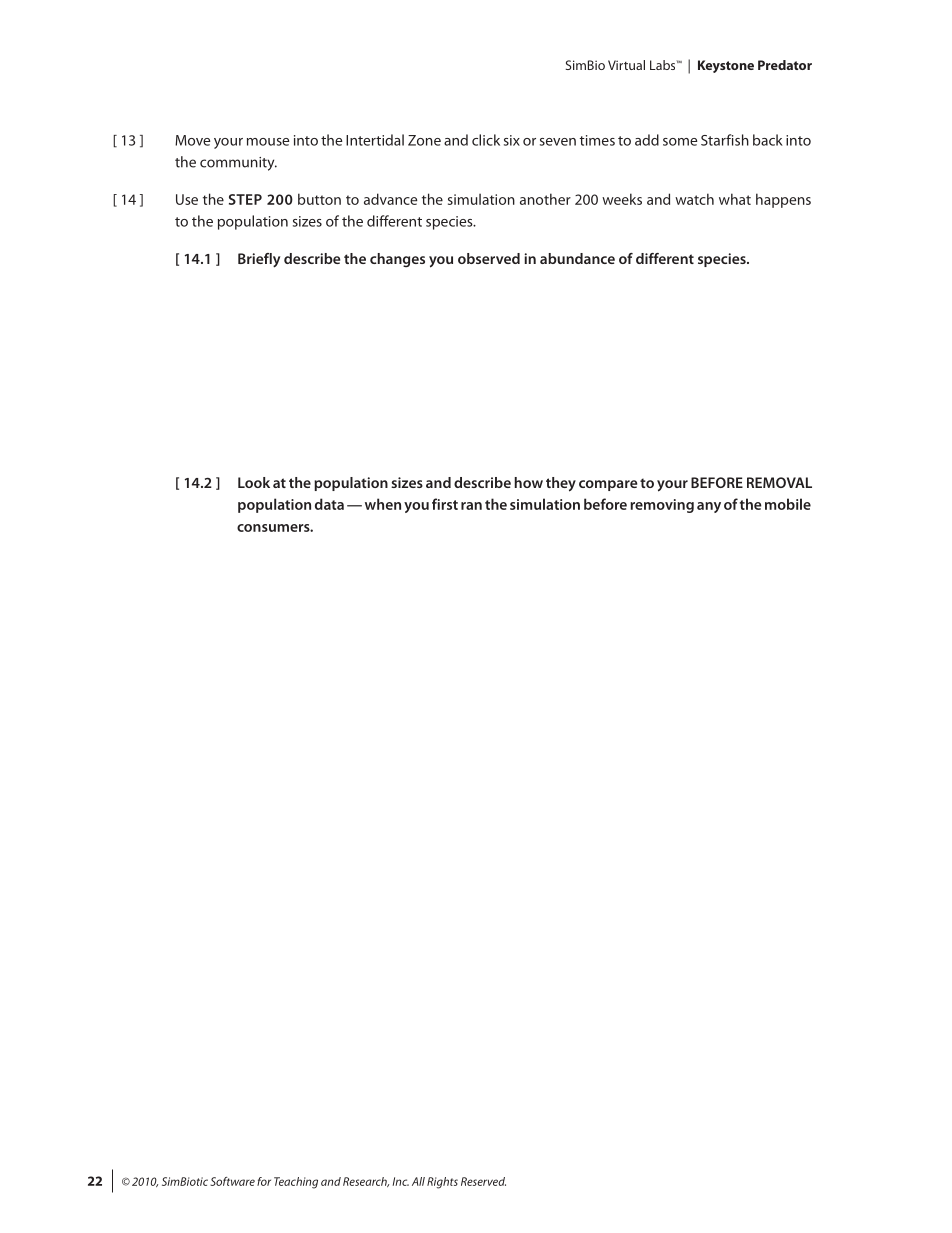 The height and width of the document is (1233, 952). Describe the element at coordinates (726, 66) in the document. I see `Keystone` at that location.
